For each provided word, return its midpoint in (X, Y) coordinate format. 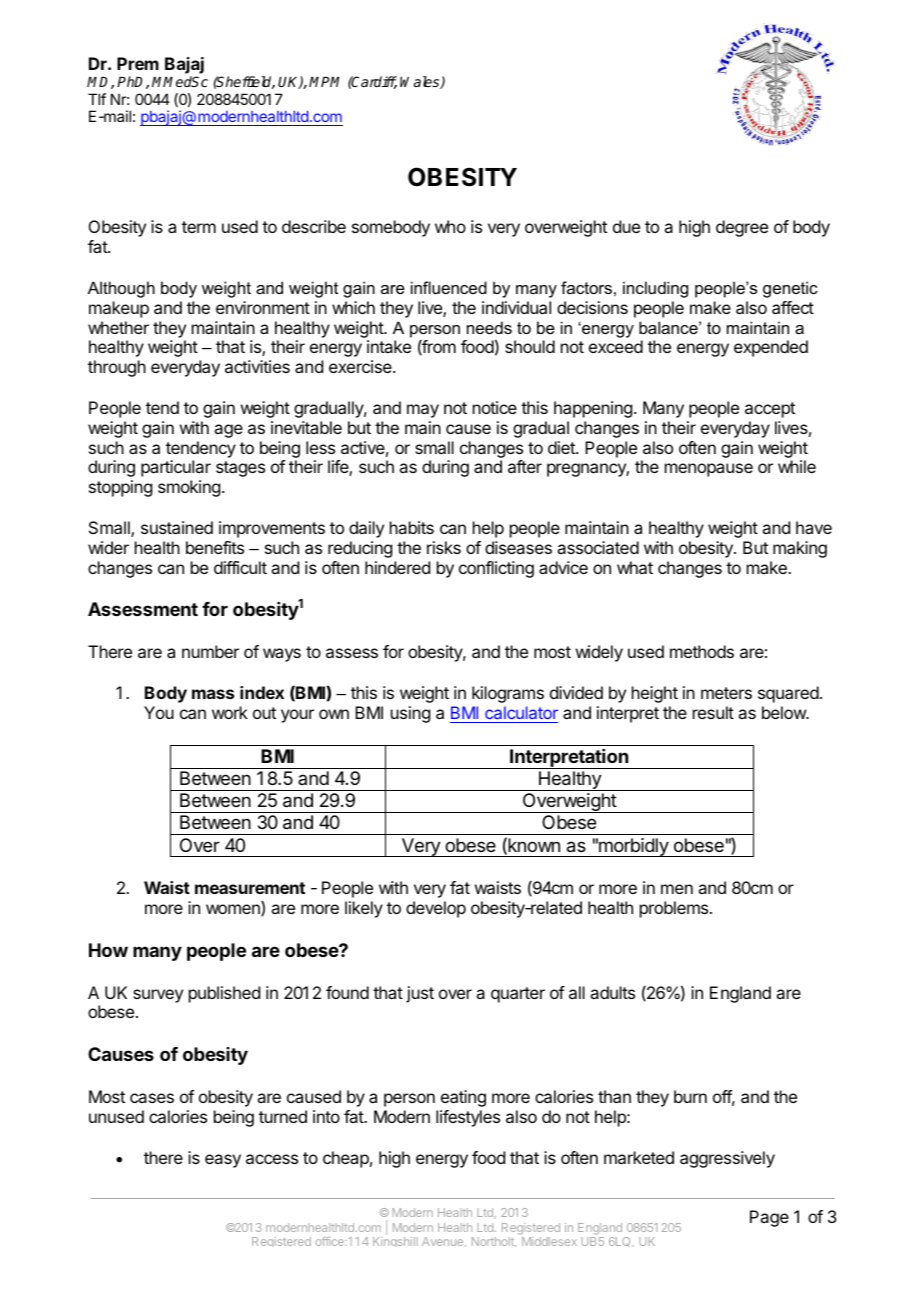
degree (742, 228)
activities (257, 366)
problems (675, 909)
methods (702, 651)
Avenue (444, 1242)
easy (223, 1161)
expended (771, 348)
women (234, 910)
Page (769, 1218)
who (450, 226)
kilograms (508, 694)
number (210, 651)
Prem (138, 63)
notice (495, 407)
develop (436, 909)
